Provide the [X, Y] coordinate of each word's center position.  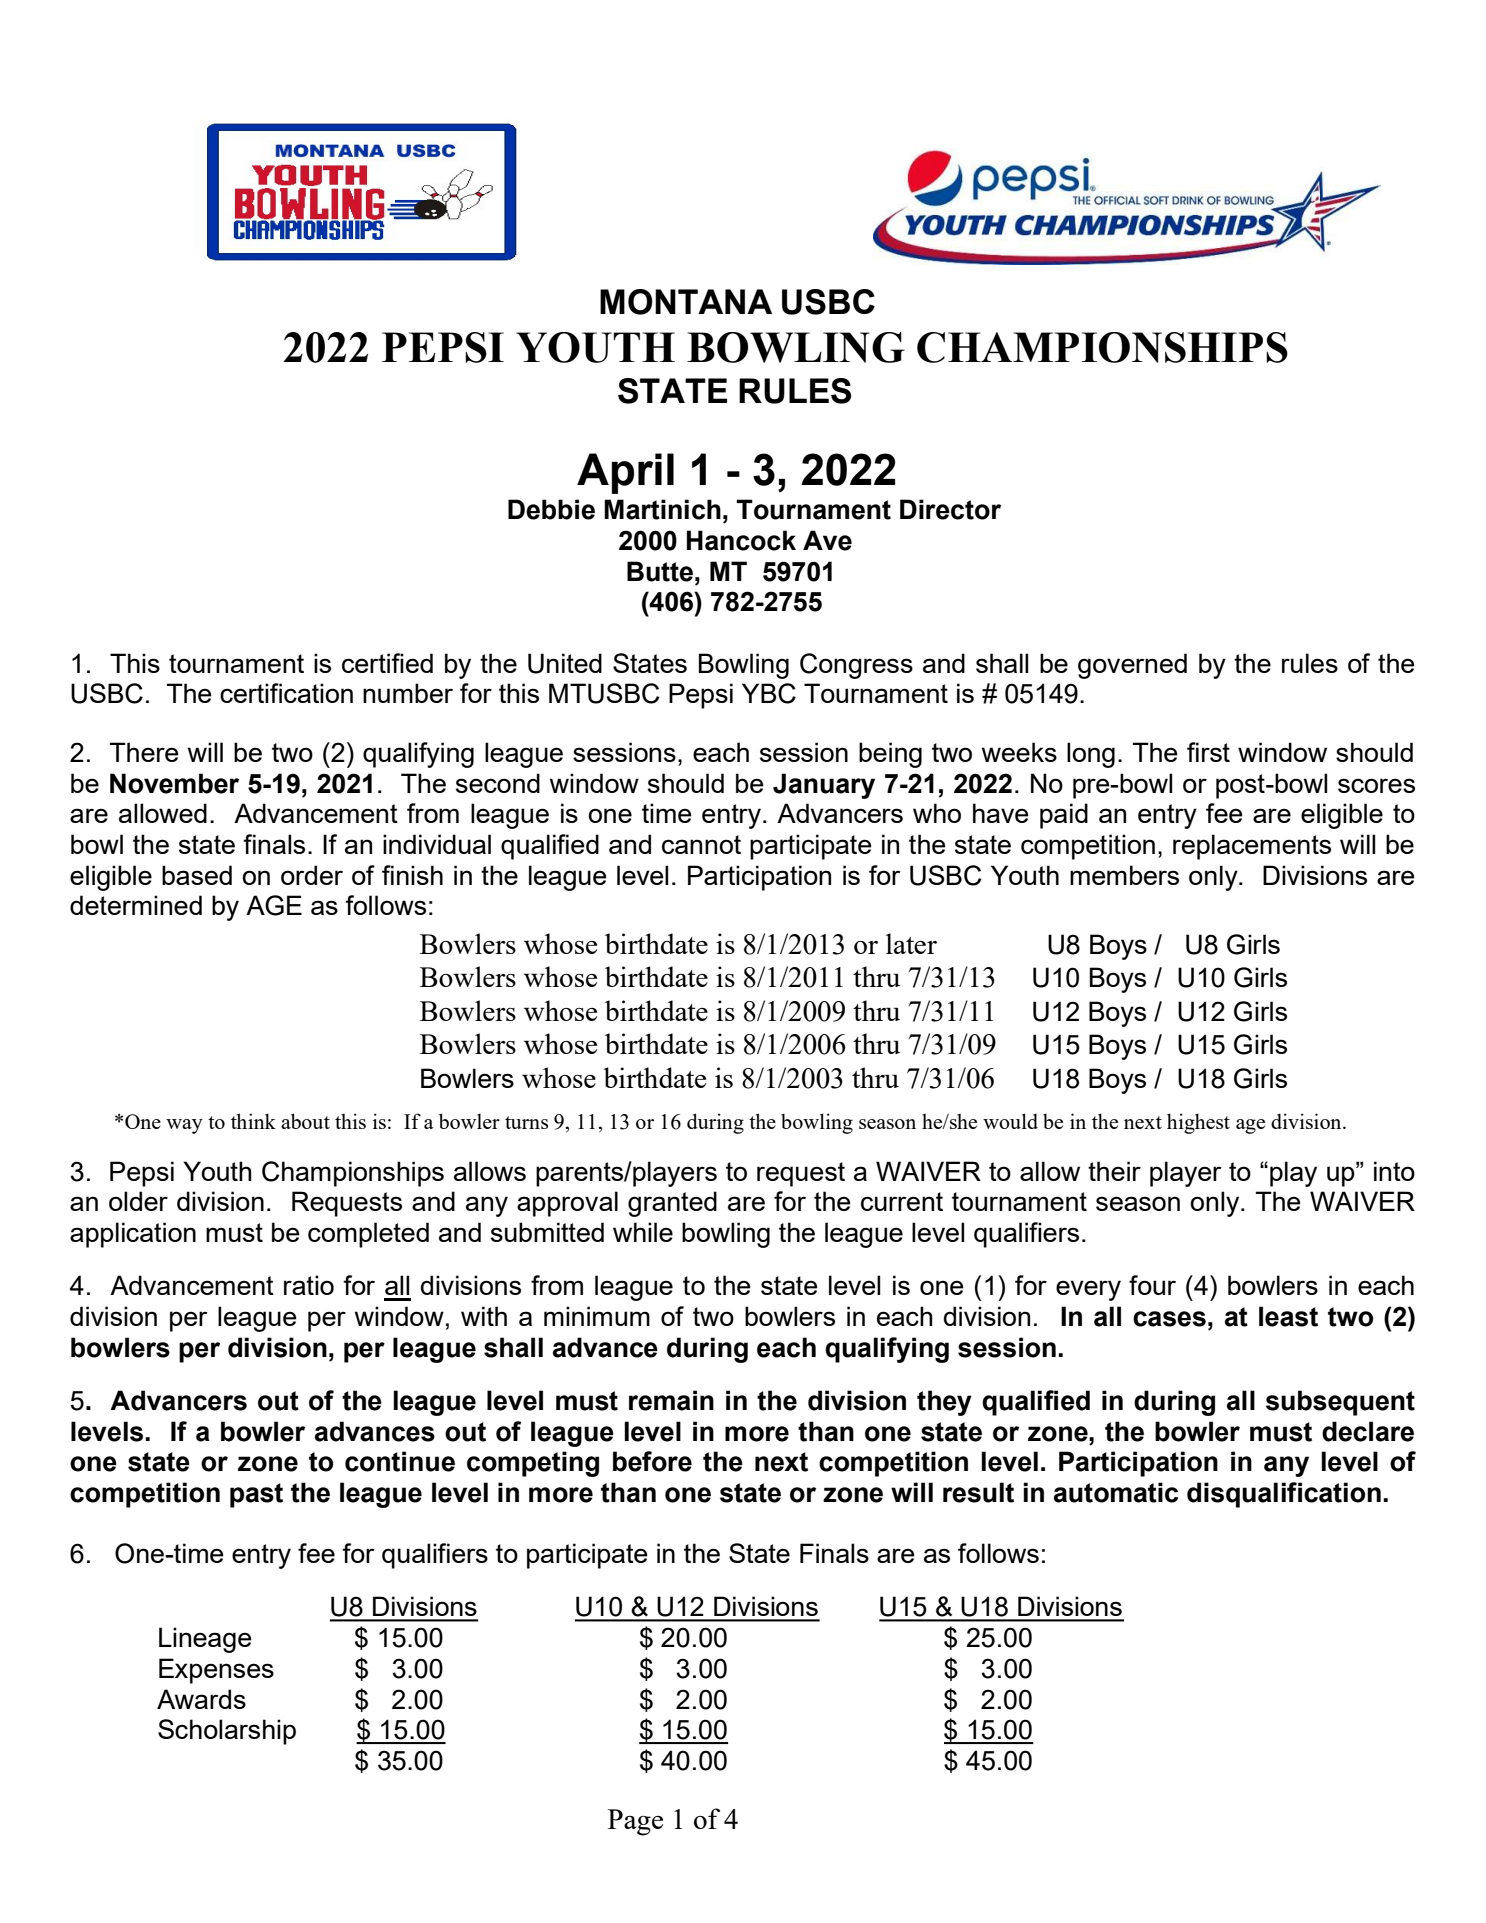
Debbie [551, 509]
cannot [701, 844]
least [1288, 1316]
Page [635, 1822]
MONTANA [686, 302]
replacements [1252, 847]
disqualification [1284, 1495]
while [643, 1232]
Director [950, 509]
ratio [309, 1285]
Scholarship [227, 1732]
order [312, 875]
